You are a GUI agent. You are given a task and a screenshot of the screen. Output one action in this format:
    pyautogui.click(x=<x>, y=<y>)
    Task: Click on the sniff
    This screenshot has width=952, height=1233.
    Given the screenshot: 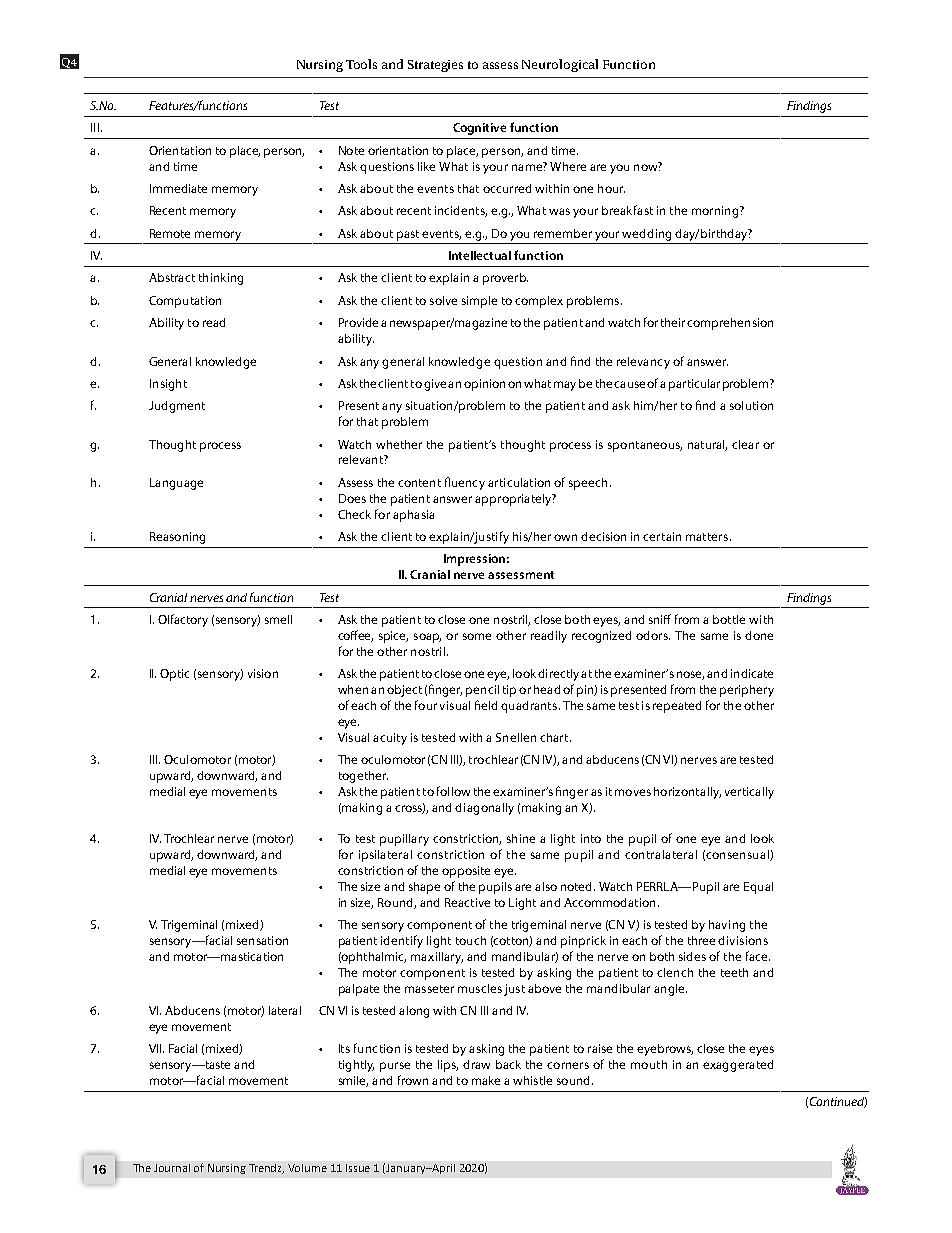 What is the action you would take?
    pyautogui.click(x=660, y=619)
